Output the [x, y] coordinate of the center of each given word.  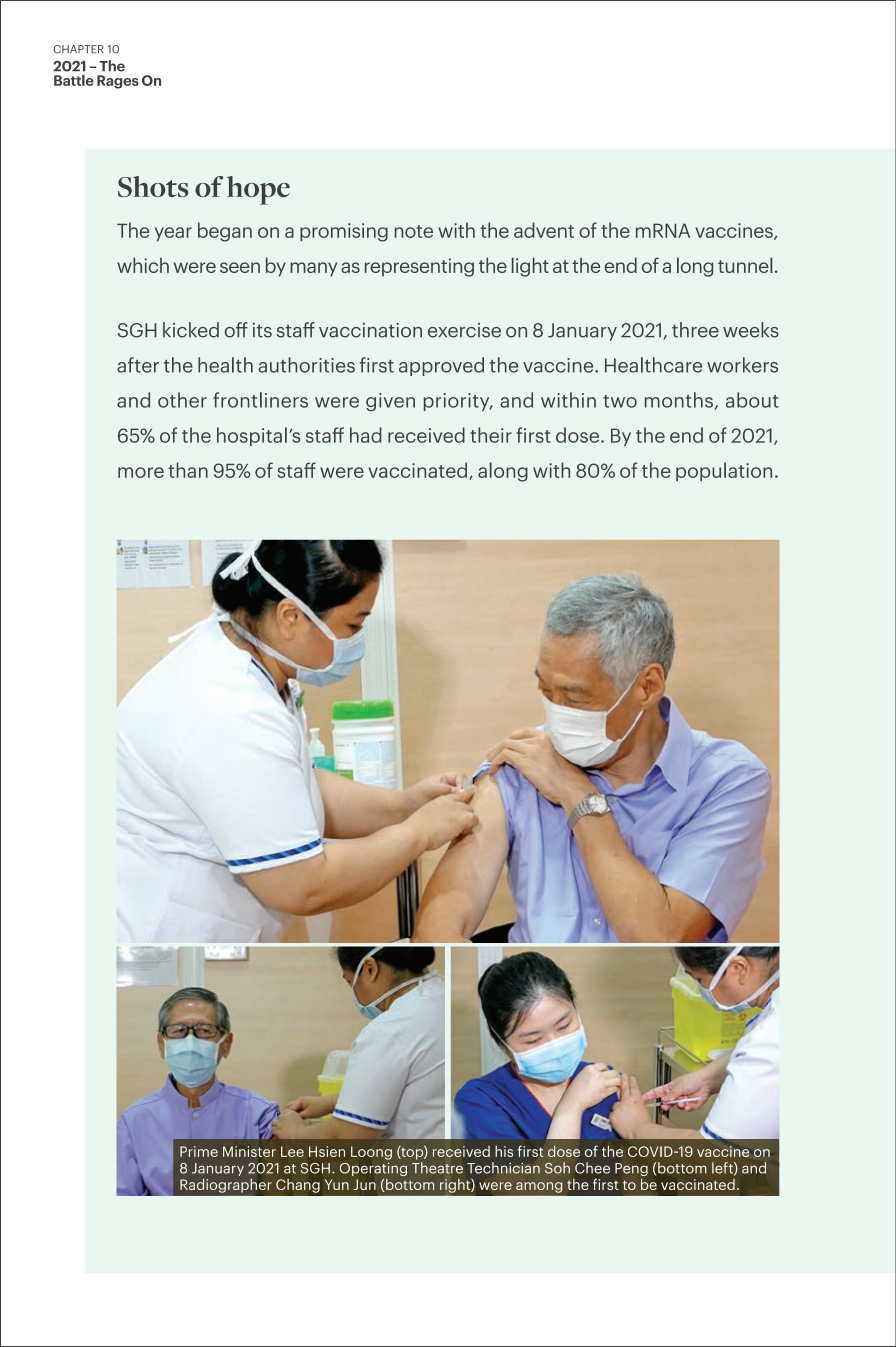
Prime [199, 1151]
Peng [631, 1171]
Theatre [437, 1168]
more [141, 472]
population [724, 472]
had [366, 435]
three [695, 330]
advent [544, 230]
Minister [249, 1151]
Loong [371, 1153]
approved [441, 366]
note [413, 231]
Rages [118, 82]
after [138, 365]
